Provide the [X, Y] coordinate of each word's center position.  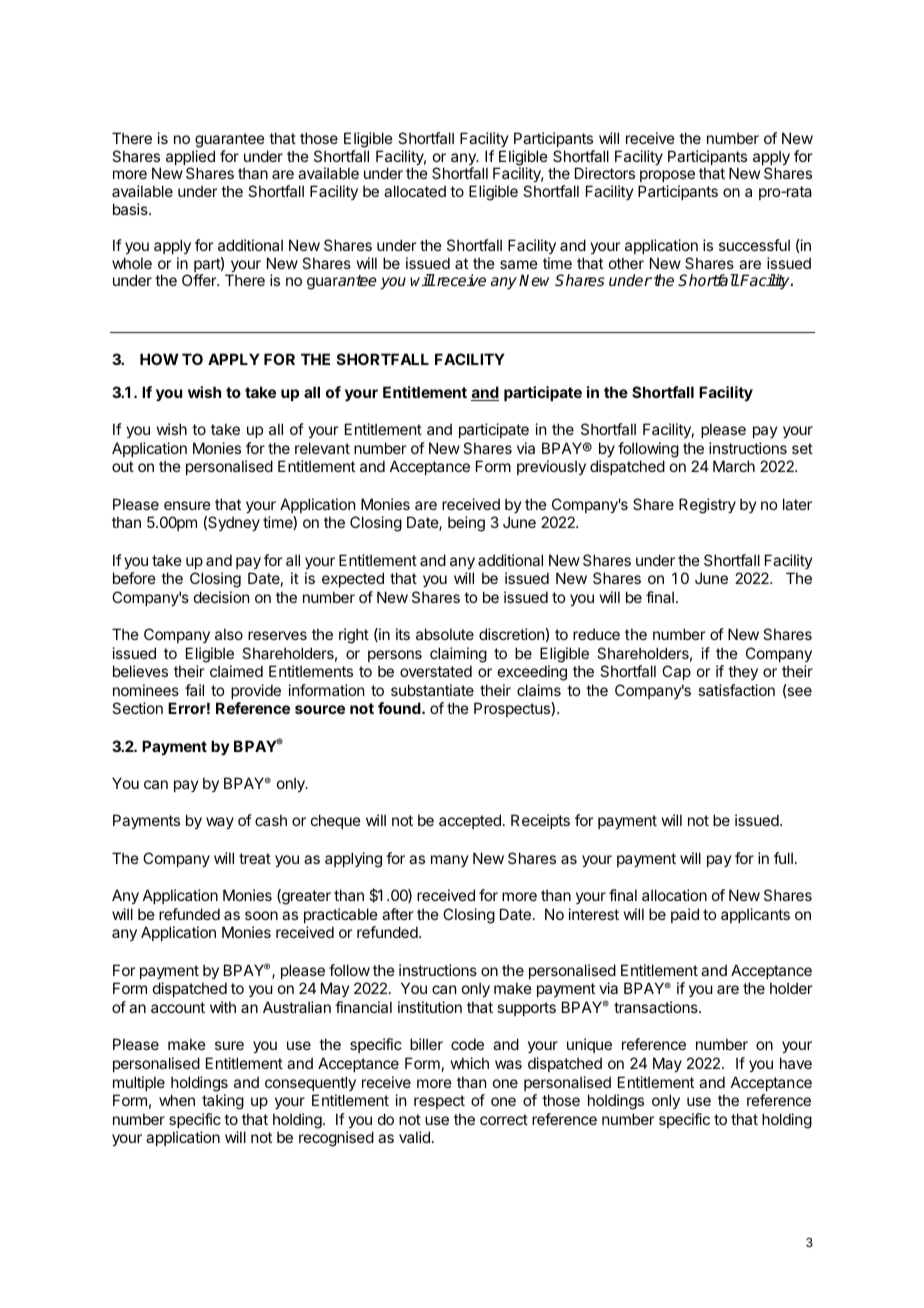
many [450, 861]
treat [255, 858]
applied [190, 159]
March [734, 466]
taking [223, 1102]
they [743, 672]
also [229, 634]
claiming [458, 655]
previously [551, 467]
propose [667, 178]
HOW [159, 359]
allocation [674, 895]
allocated [415, 191]
